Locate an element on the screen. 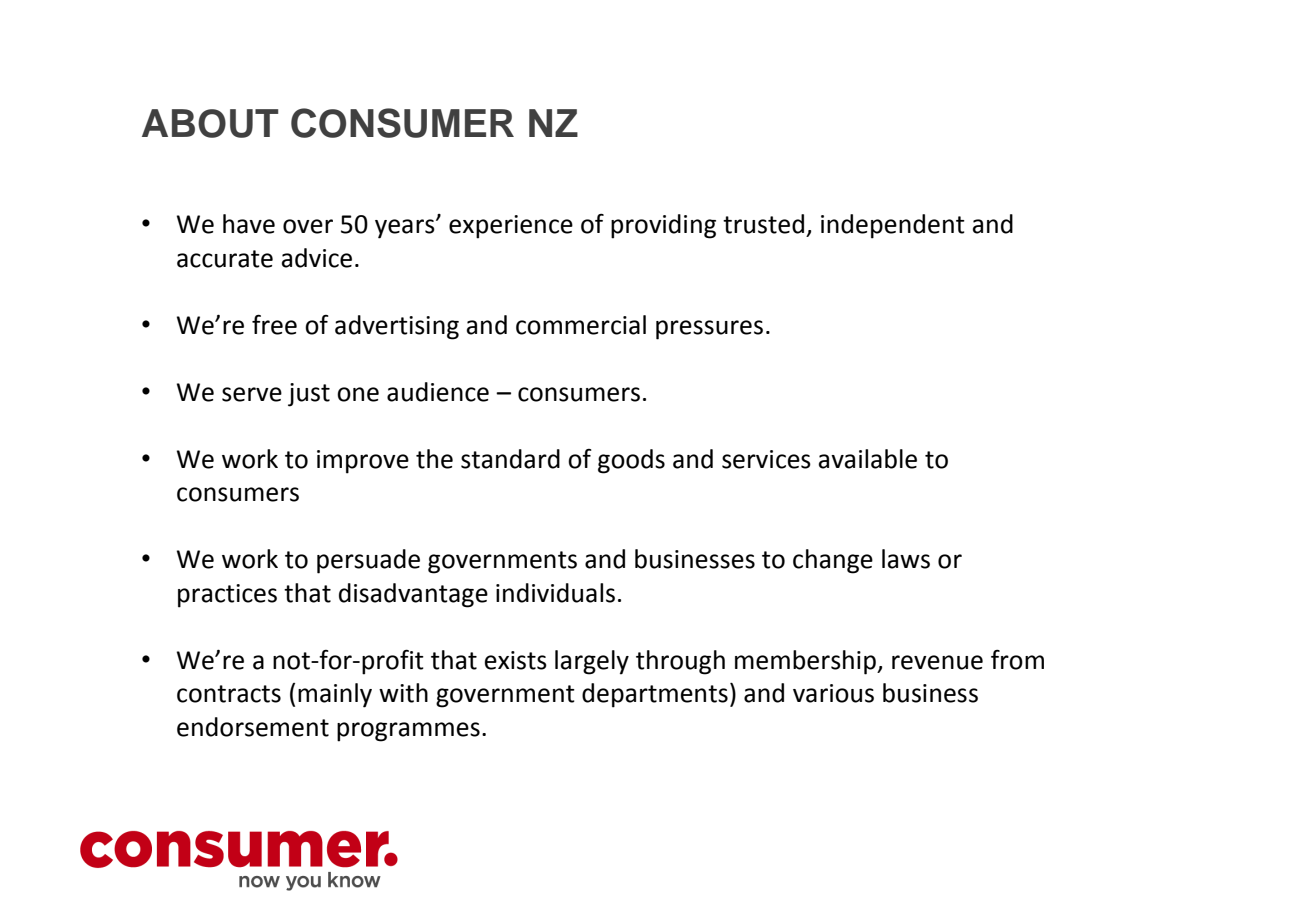 The height and width of the screenshot is (924, 1307). departments is located at coordinates (655, 695).
